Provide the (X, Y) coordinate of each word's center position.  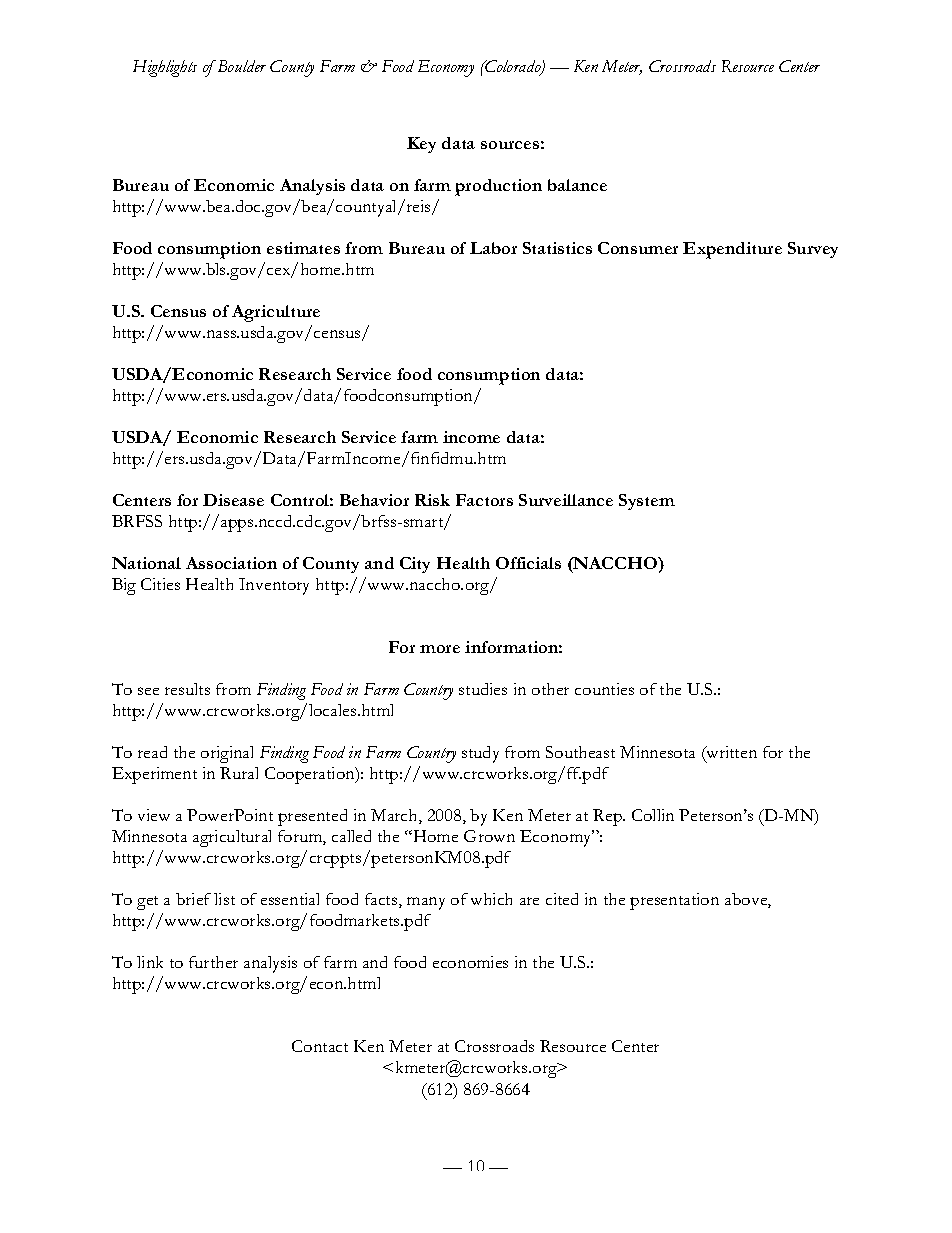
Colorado (513, 67)
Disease (233, 500)
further (213, 962)
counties (604, 689)
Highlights (165, 68)
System (647, 502)
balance (577, 185)
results (187, 689)
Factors (484, 500)
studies (483, 689)
